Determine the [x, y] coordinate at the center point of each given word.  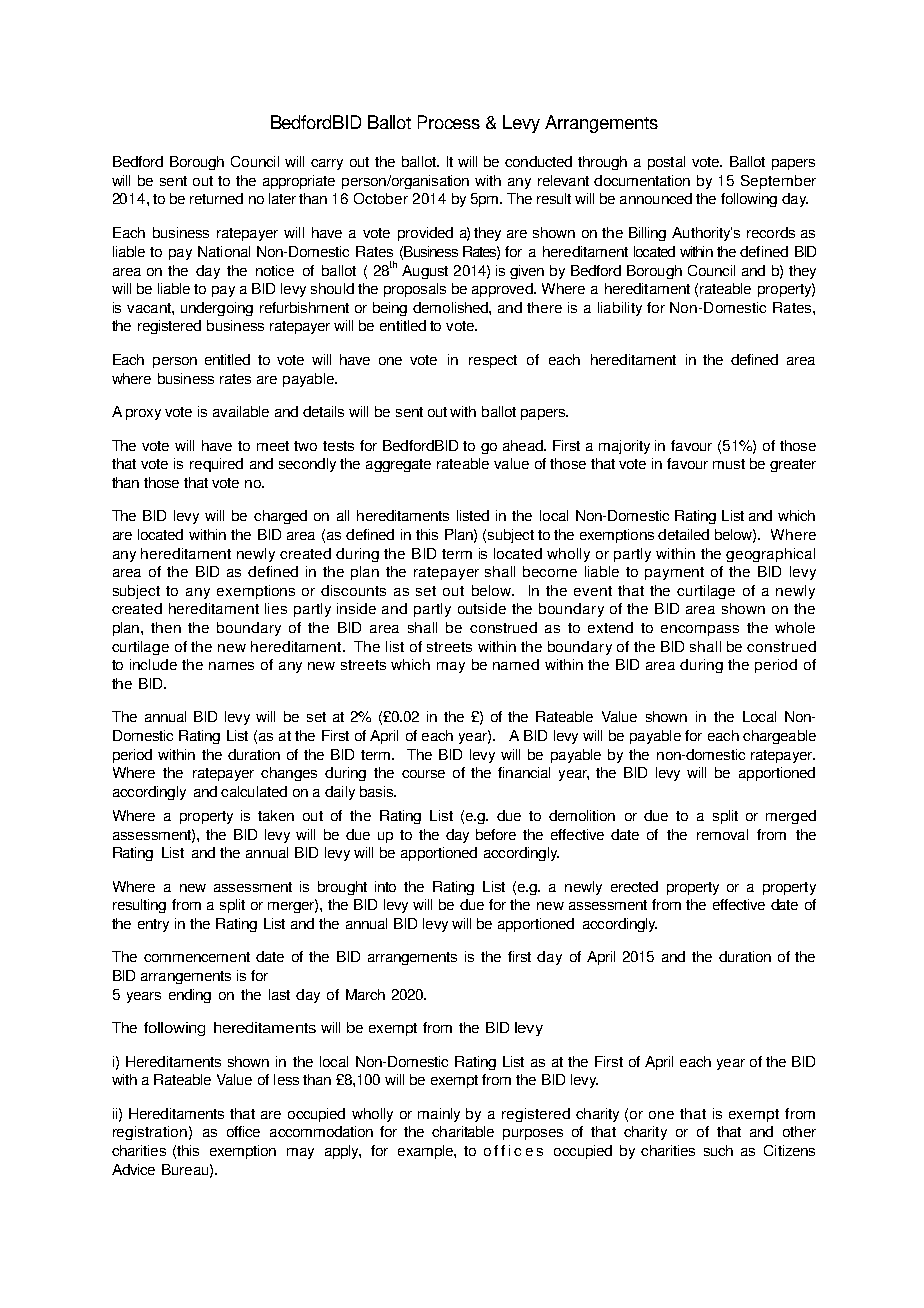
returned [216, 198]
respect [493, 361]
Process [449, 122]
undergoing [217, 309]
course [423, 774]
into [385, 886]
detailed [683, 534]
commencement [197, 957]
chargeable [779, 737]
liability [620, 309]
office [243, 1131]
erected [634, 886]
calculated [254, 791]
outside [482, 608]
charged [280, 517]
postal [666, 163]
